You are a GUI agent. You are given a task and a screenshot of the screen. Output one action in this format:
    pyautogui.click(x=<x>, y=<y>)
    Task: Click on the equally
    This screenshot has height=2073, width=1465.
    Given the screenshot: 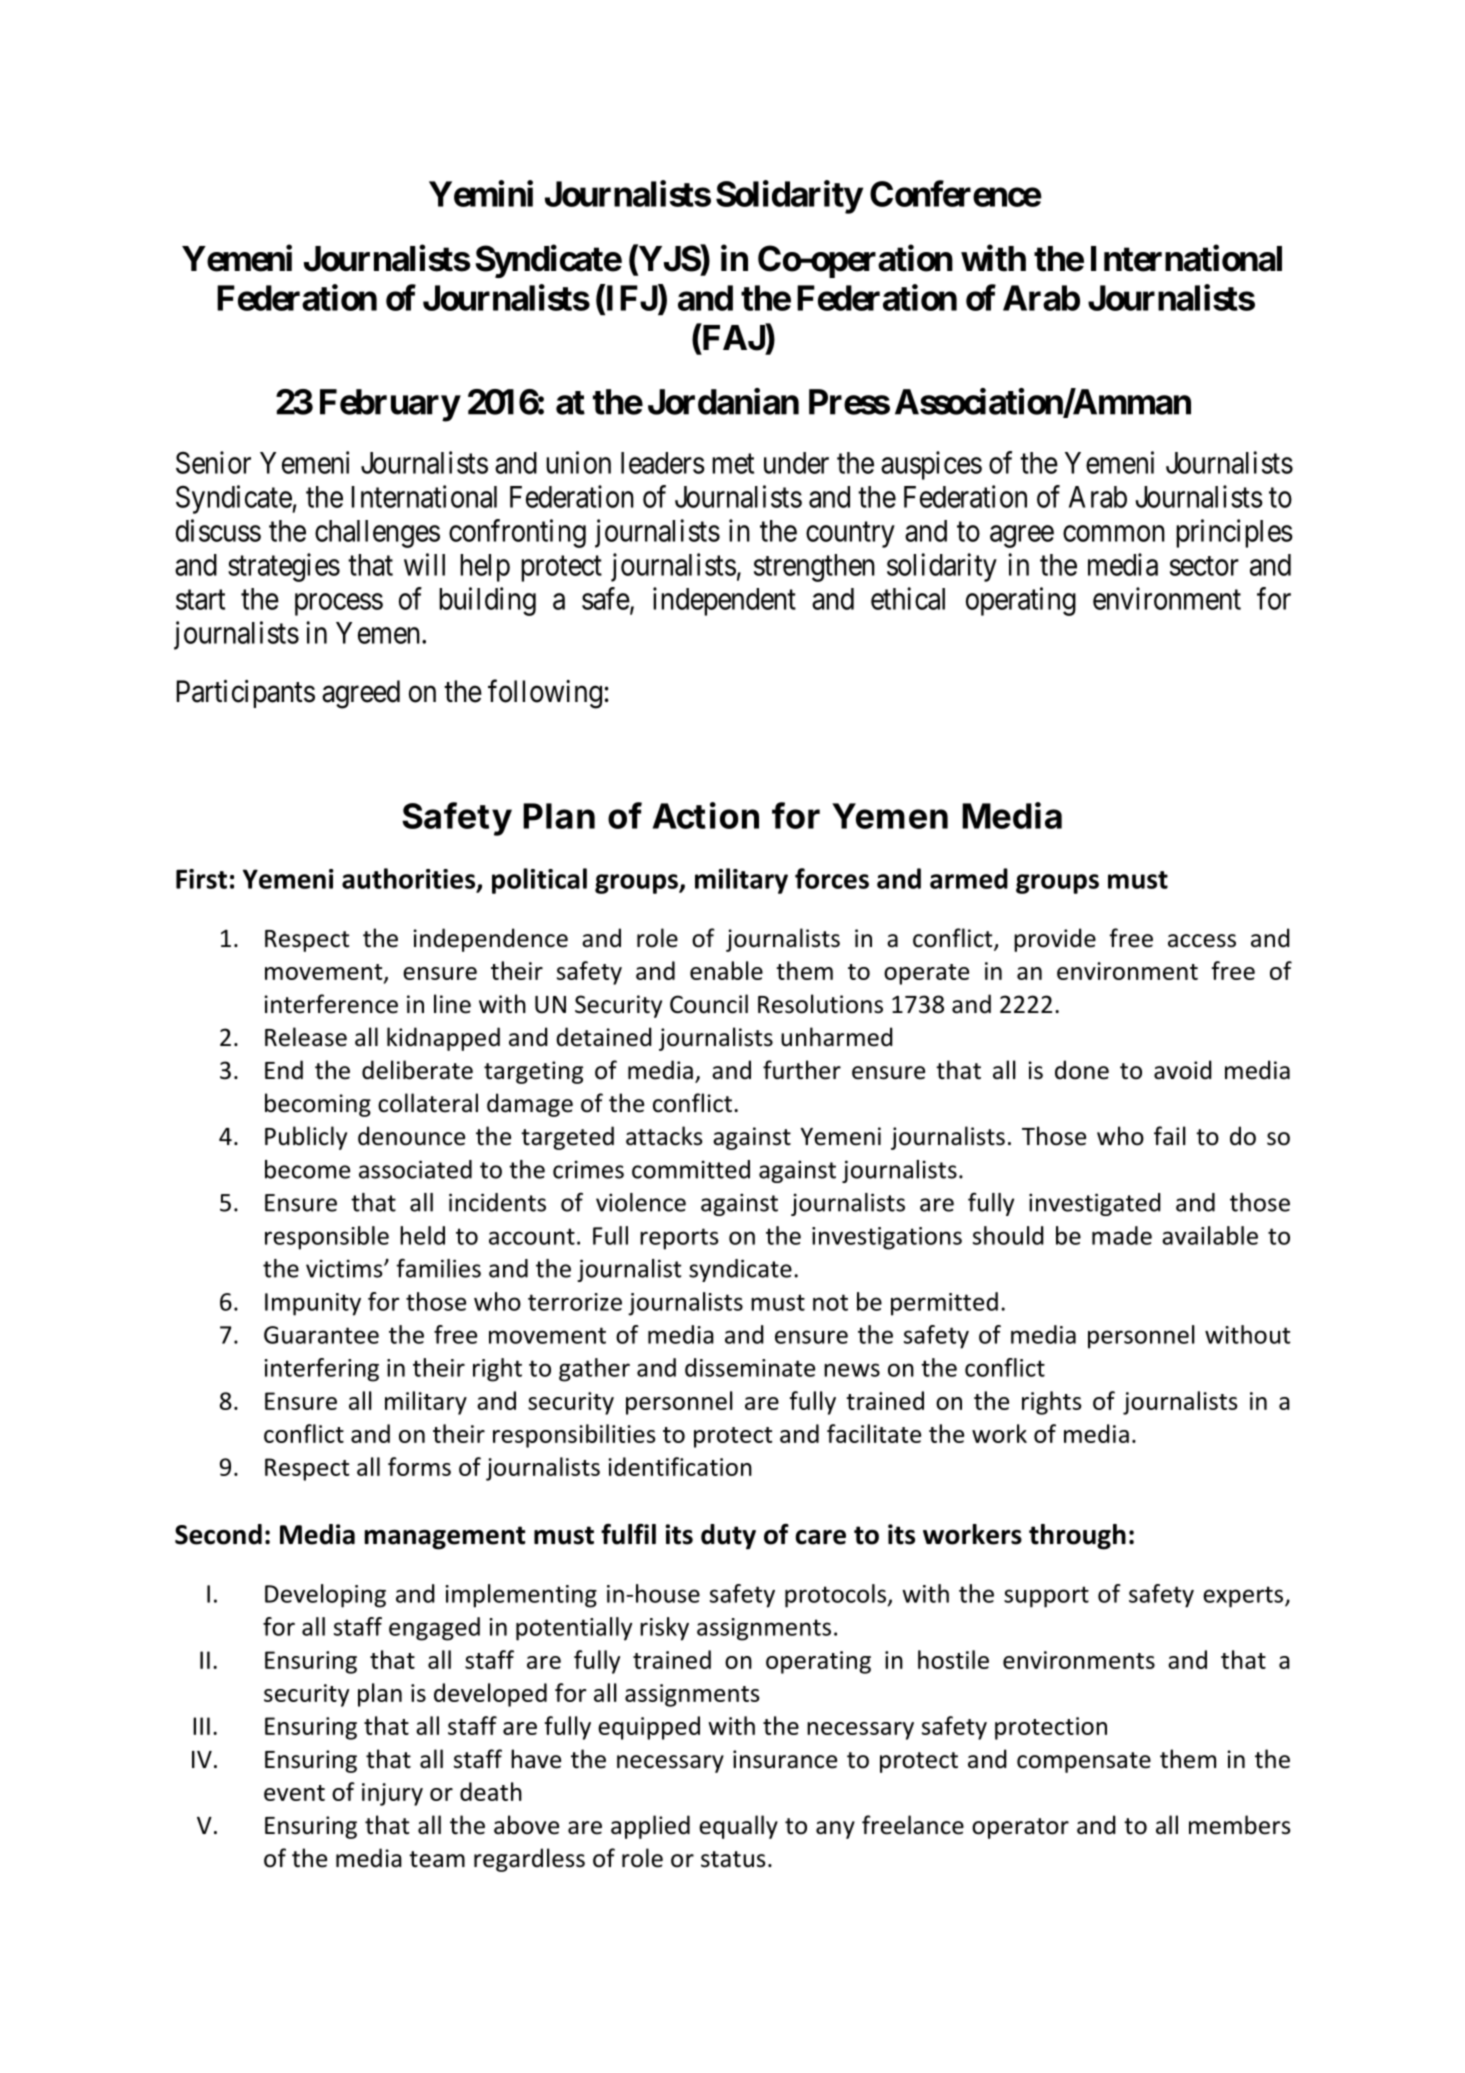 What is the action you would take?
    pyautogui.click(x=738, y=1827)
